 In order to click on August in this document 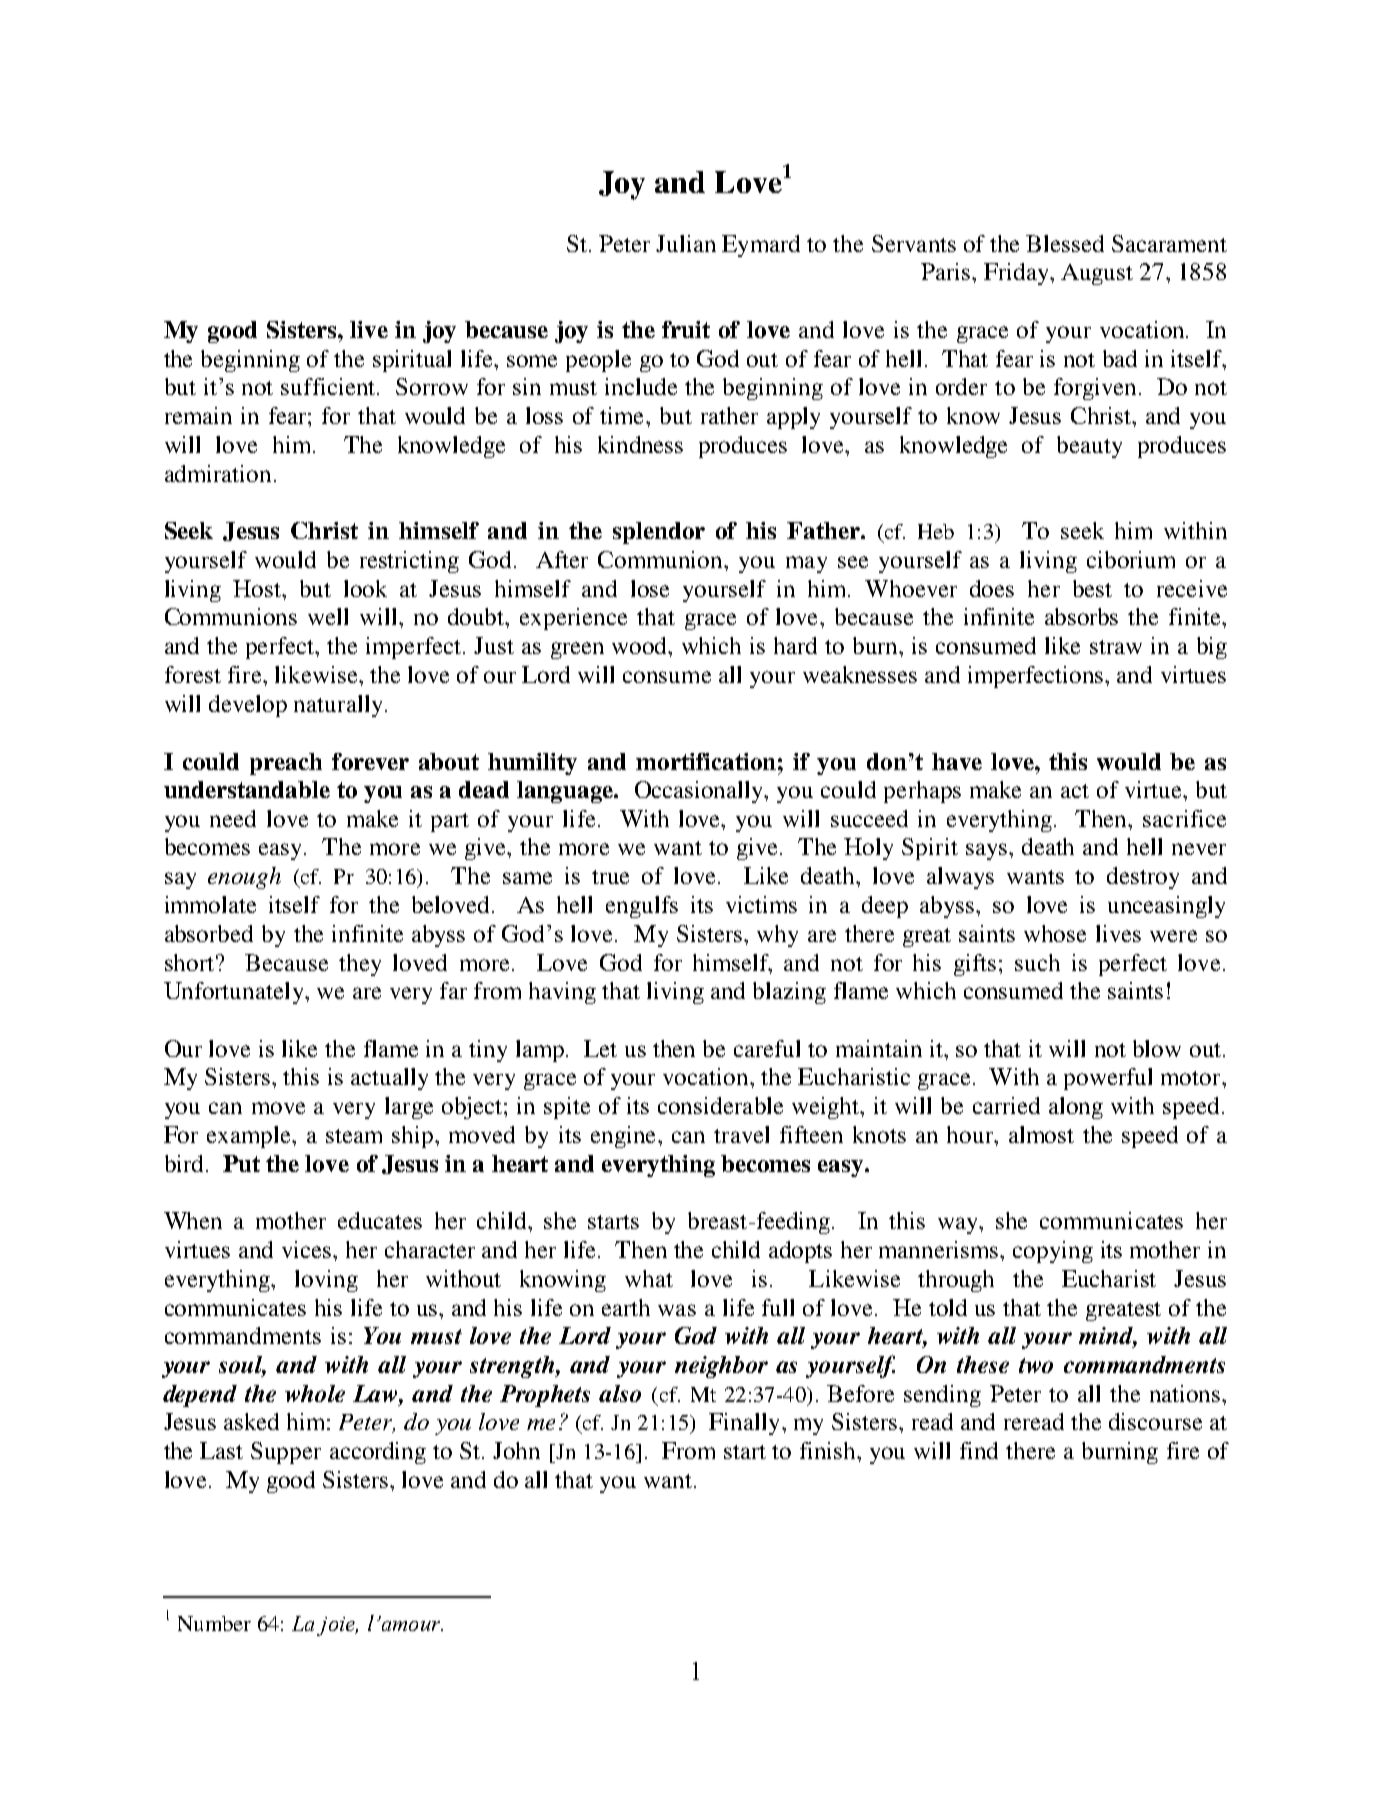, I will do `click(1097, 274)`.
